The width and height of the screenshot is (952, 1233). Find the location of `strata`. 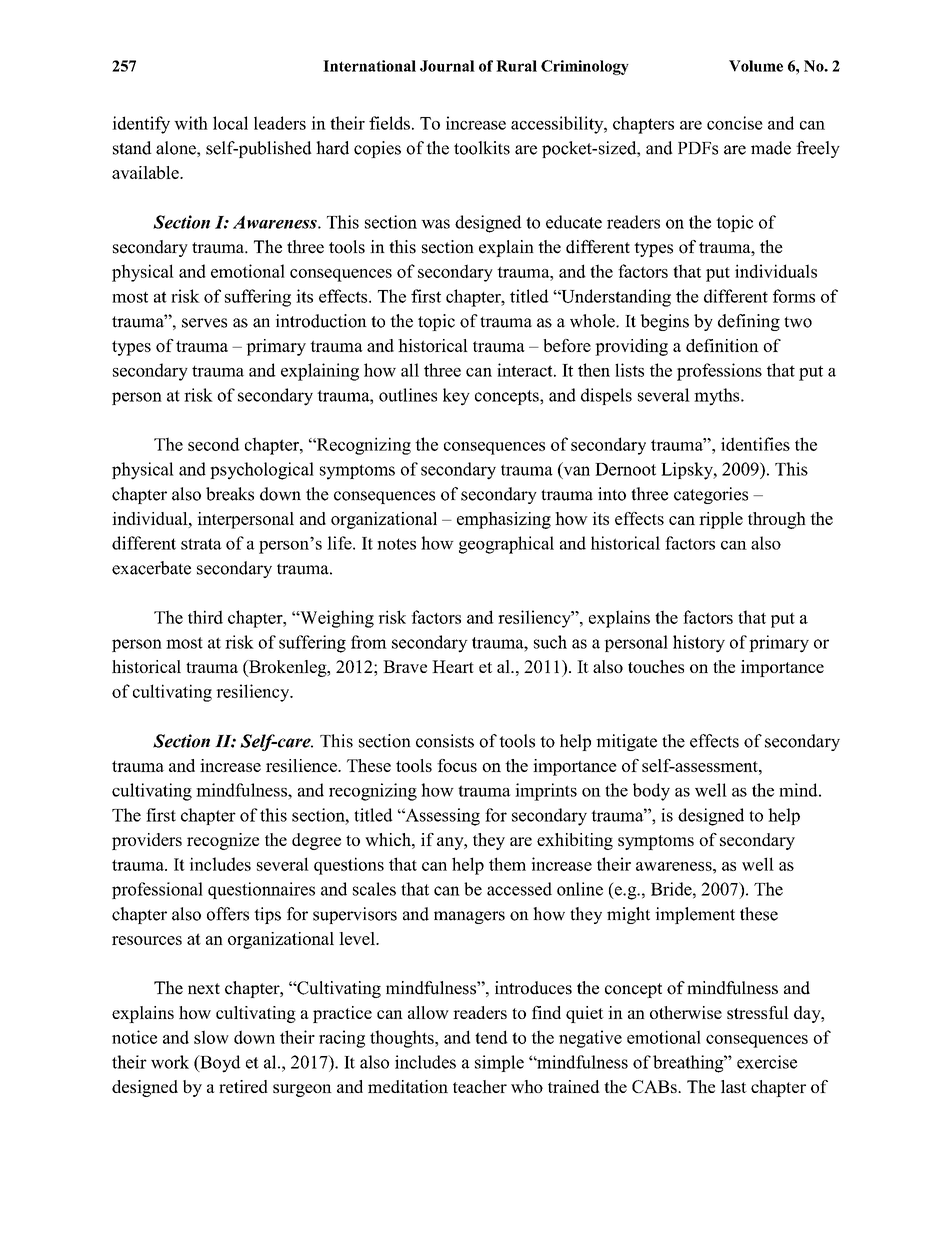

strata is located at coordinates (201, 544).
